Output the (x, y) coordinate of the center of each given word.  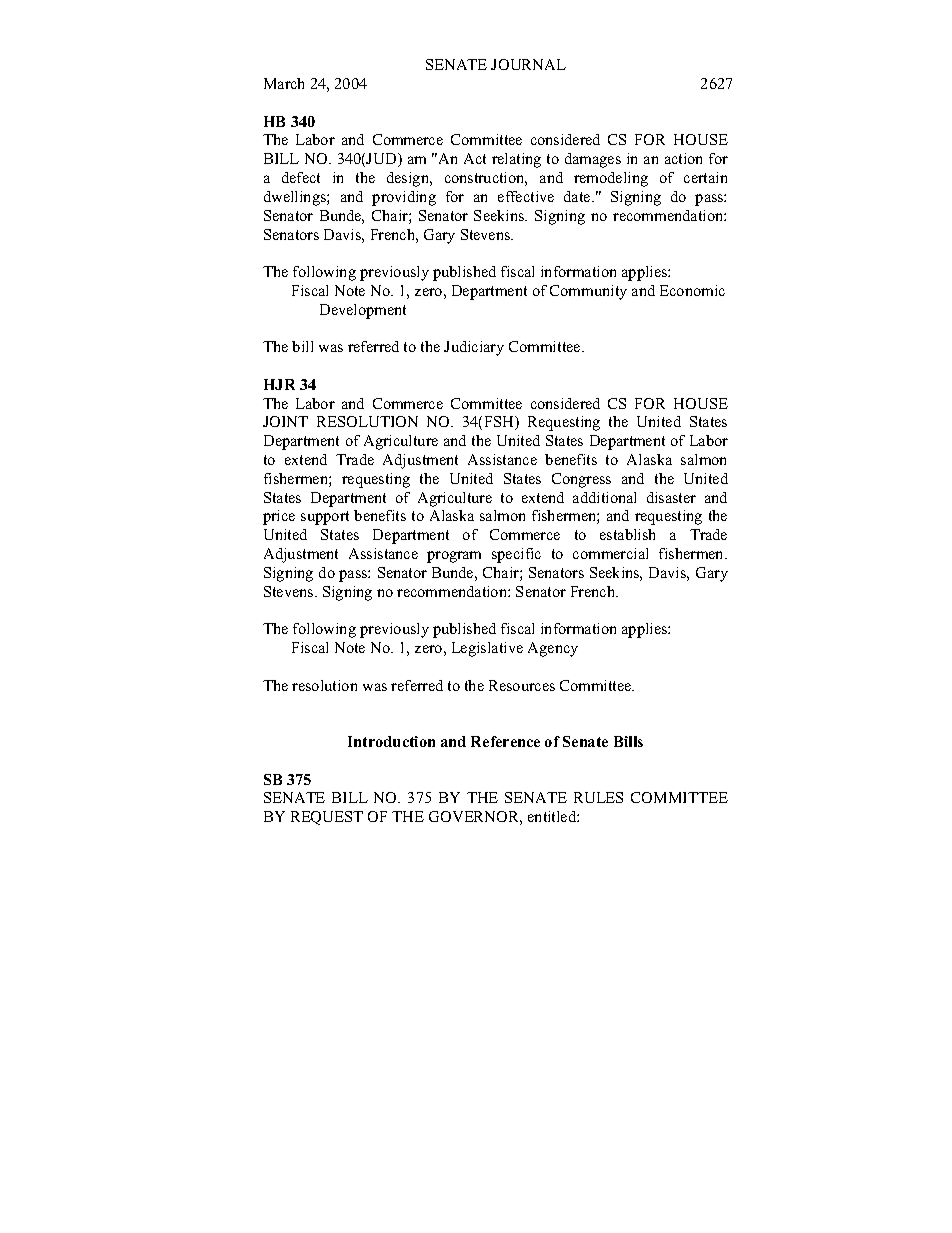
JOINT (285, 421)
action (683, 158)
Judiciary (474, 348)
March (284, 83)
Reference (505, 741)
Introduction (391, 741)
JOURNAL (528, 64)
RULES (598, 797)
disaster (671, 497)
